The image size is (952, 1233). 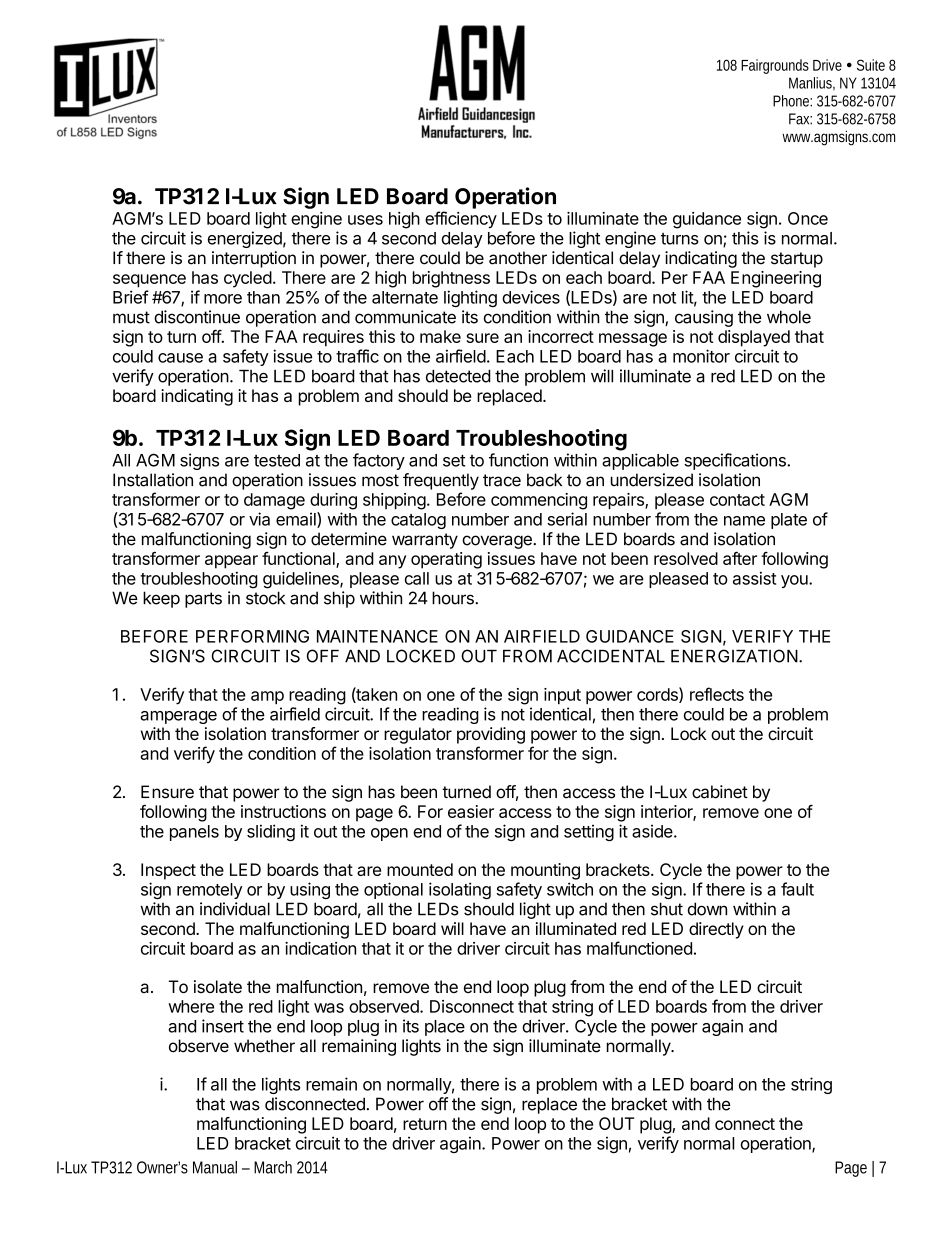 What do you see at coordinates (365, 220) in the screenshot?
I see `uses` at bounding box center [365, 220].
